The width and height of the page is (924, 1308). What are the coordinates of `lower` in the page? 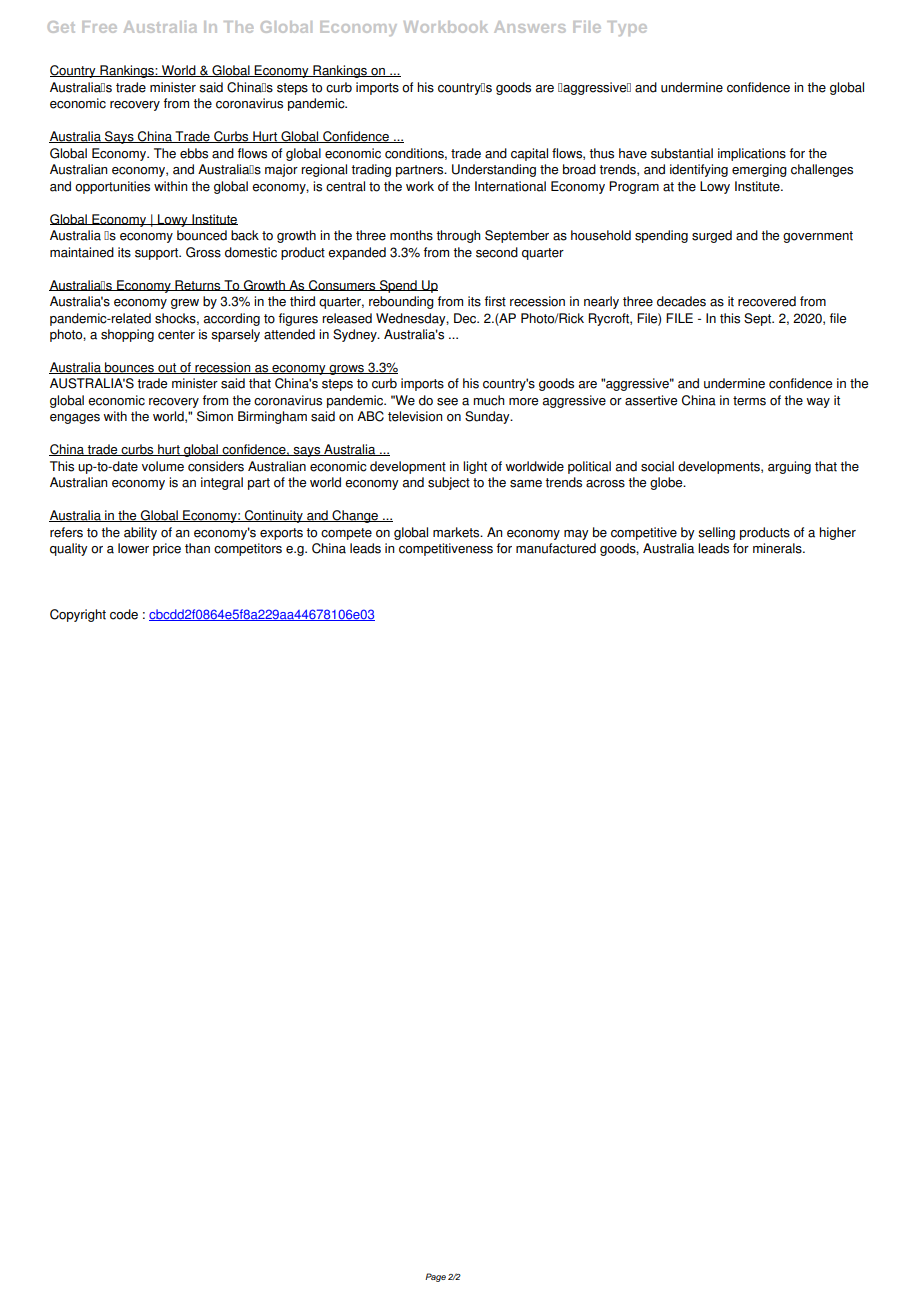 It's located at (133, 548).
